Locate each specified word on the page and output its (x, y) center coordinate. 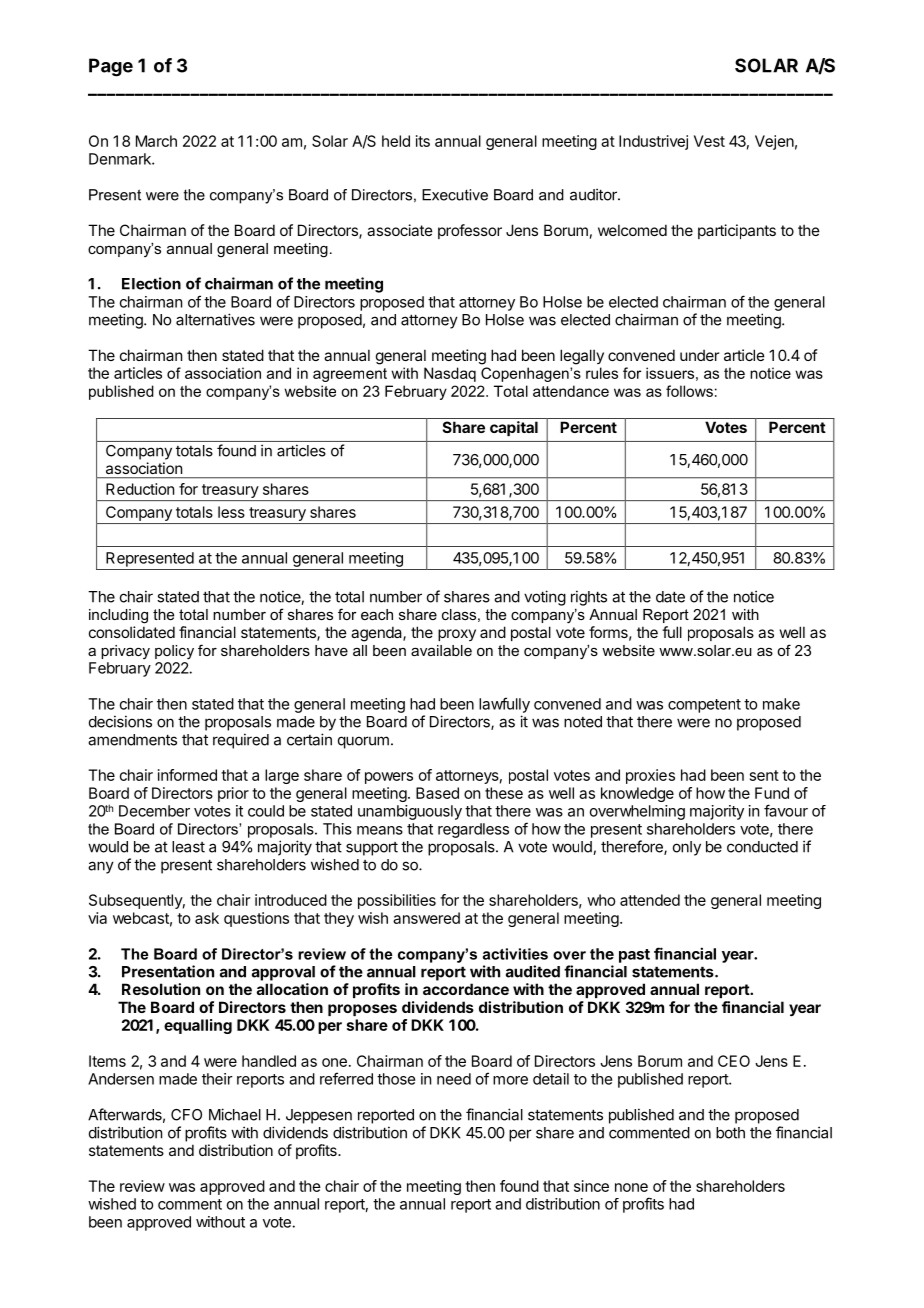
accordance (466, 989)
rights (589, 598)
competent (704, 706)
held (396, 141)
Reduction (140, 489)
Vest (709, 141)
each (377, 614)
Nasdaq (450, 374)
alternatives (215, 319)
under (699, 355)
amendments (132, 740)
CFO (186, 1115)
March (156, 141)
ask (207, 918)
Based (437, 793)
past (634, 956)
